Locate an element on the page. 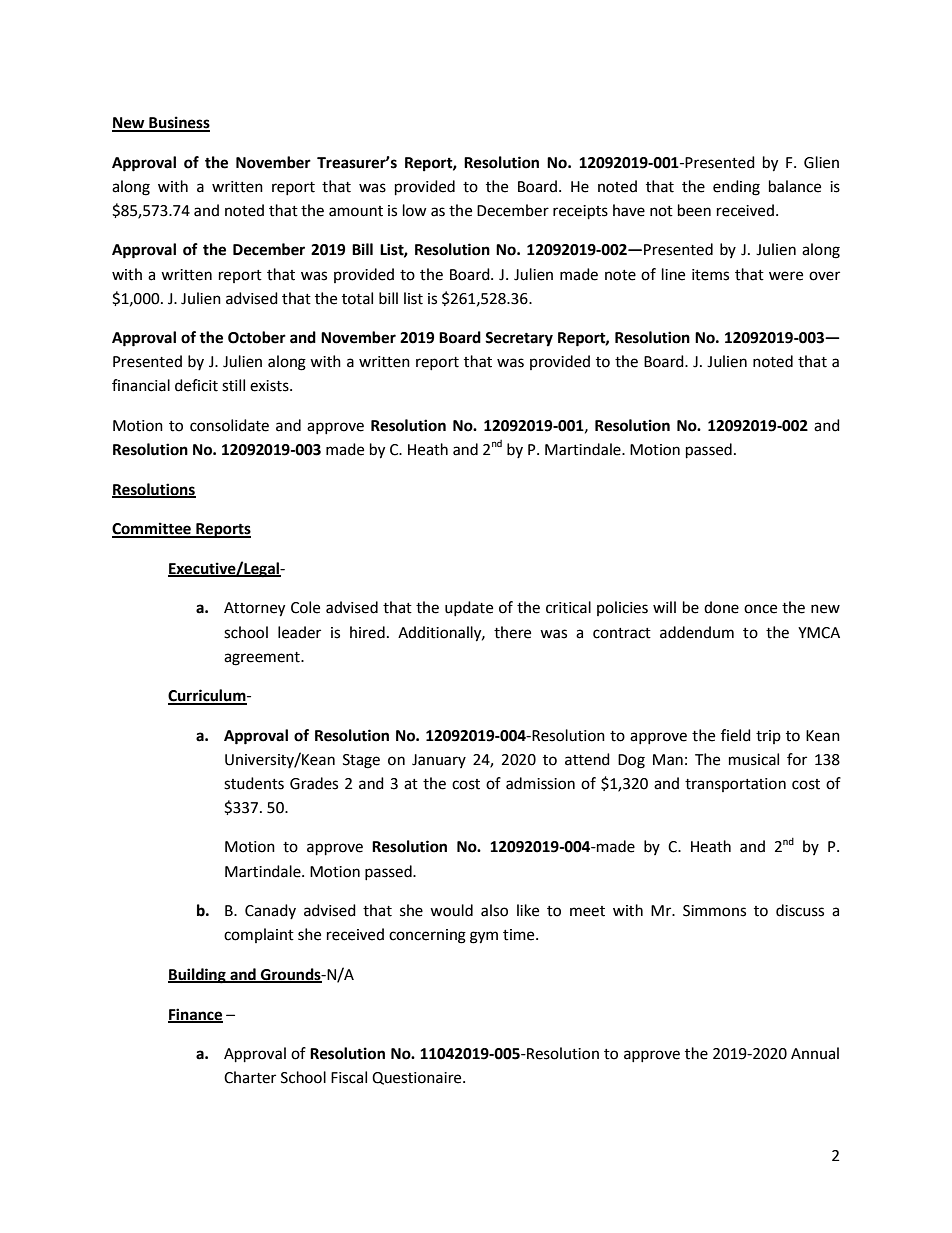 This document has width=952, height=1233. ending is located at coordinates (736, 188).
